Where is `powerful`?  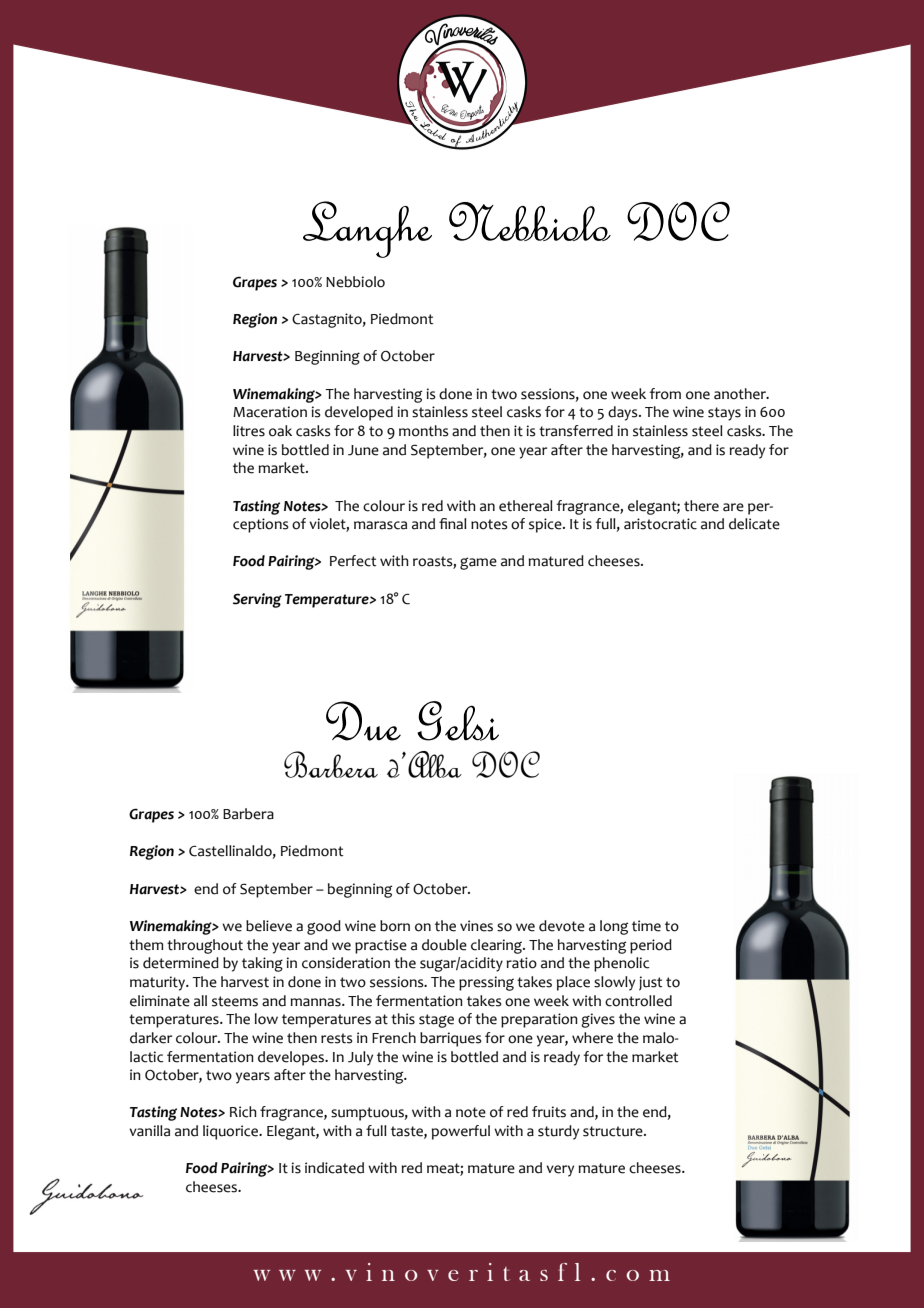
powerful is located at coordinates (461, 1132).
